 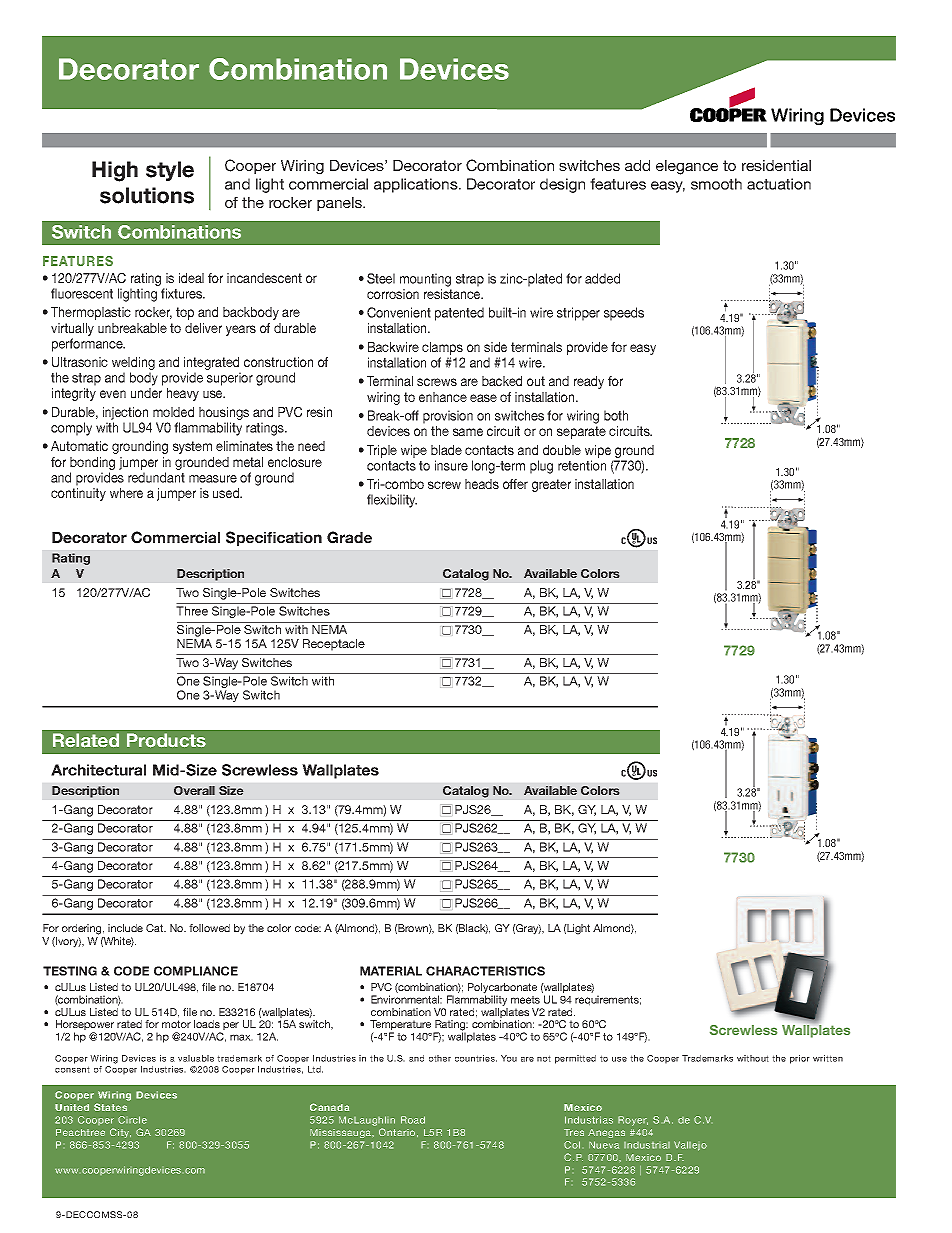 What do you see at coordinates (194, 790) in the screenshot?
I see `Overall` at bounding box center [194, 790].
